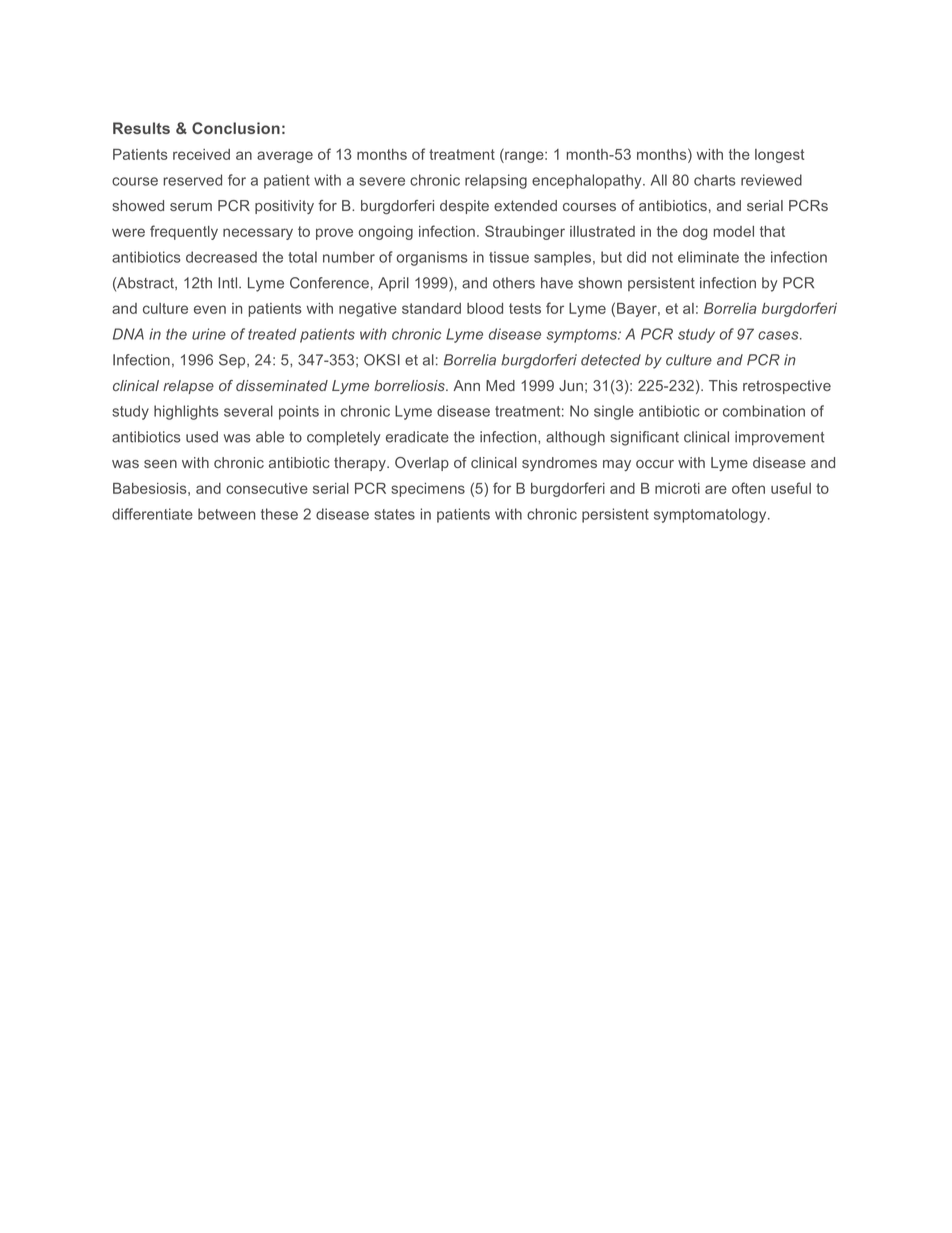  What do you see at coordinates (711, 515) in the screenshot?
I see `symptomatology` at bounding box center [711, 515].
